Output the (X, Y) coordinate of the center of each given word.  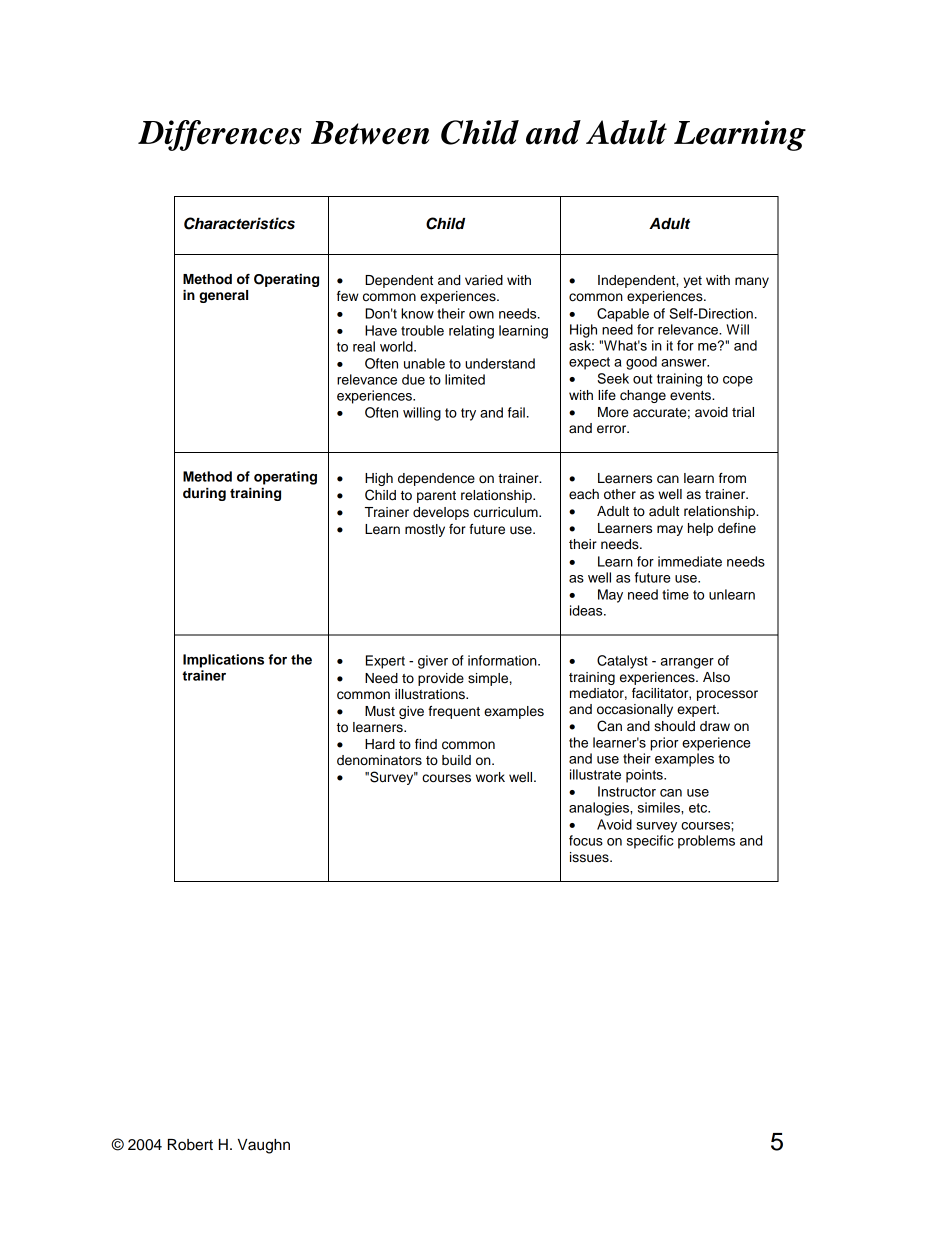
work (490, 777)
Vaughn (264, 1146)
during (204, 494)
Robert (190, 1145)
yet (692, 282)
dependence (436, 479)
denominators (379, 760)
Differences (220, 135)
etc (699, 808)
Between (370, 133)
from (732, 478)
